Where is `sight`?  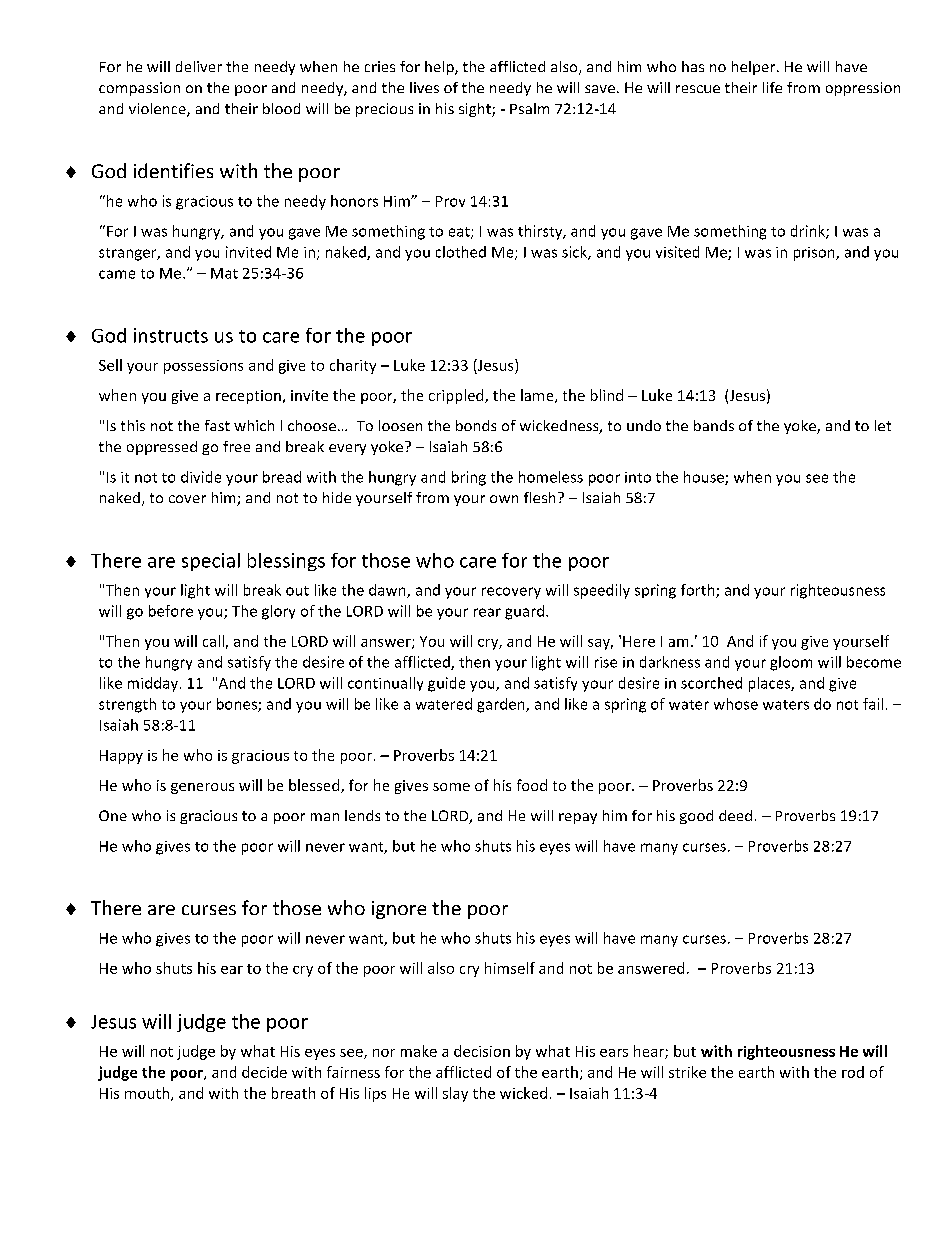 sight is located at coordinates (476, 110).
